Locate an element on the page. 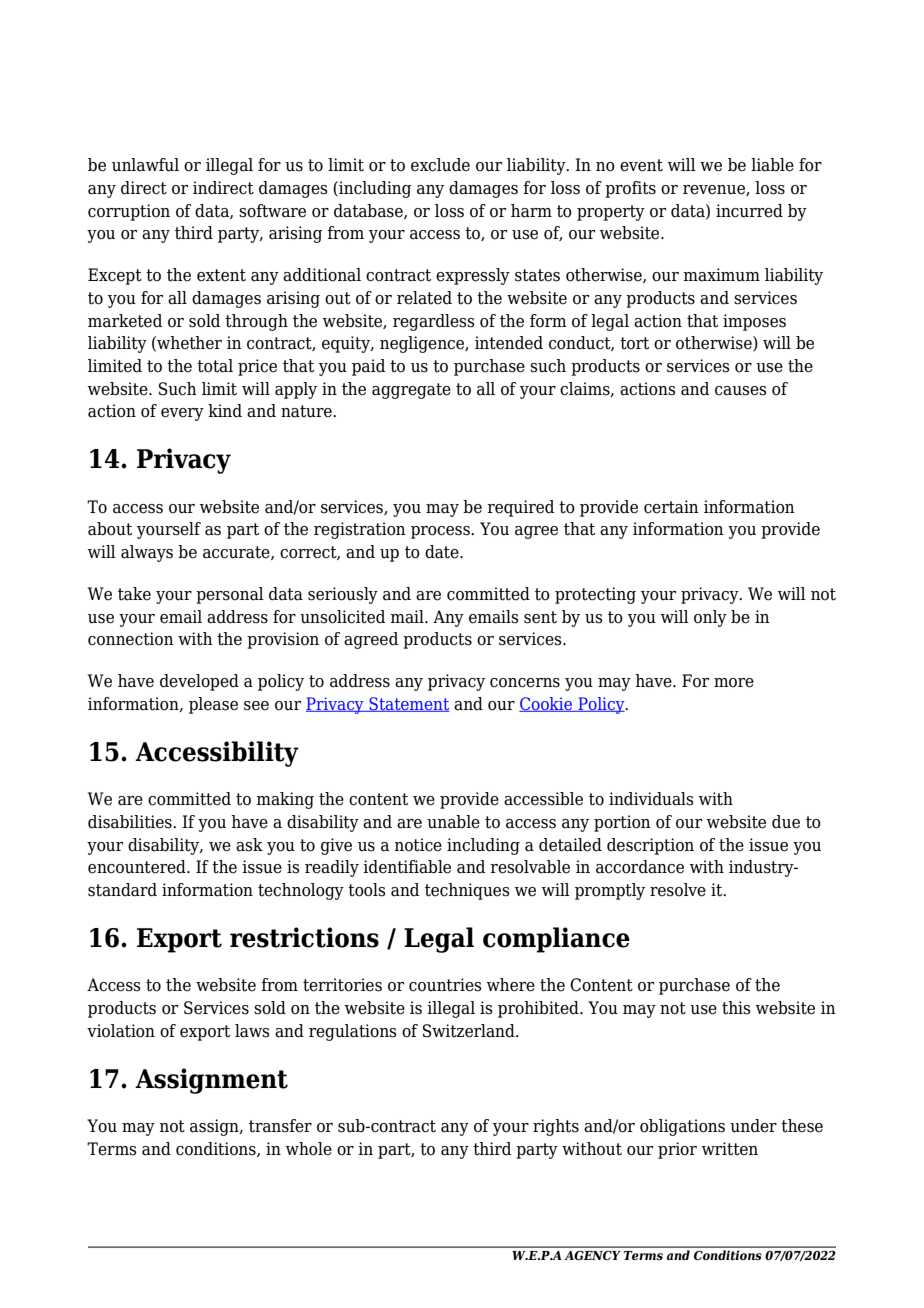 Image resolution: width=924 pixels, height=1308 pixels. exclude is located at coordinates (440, 165).
